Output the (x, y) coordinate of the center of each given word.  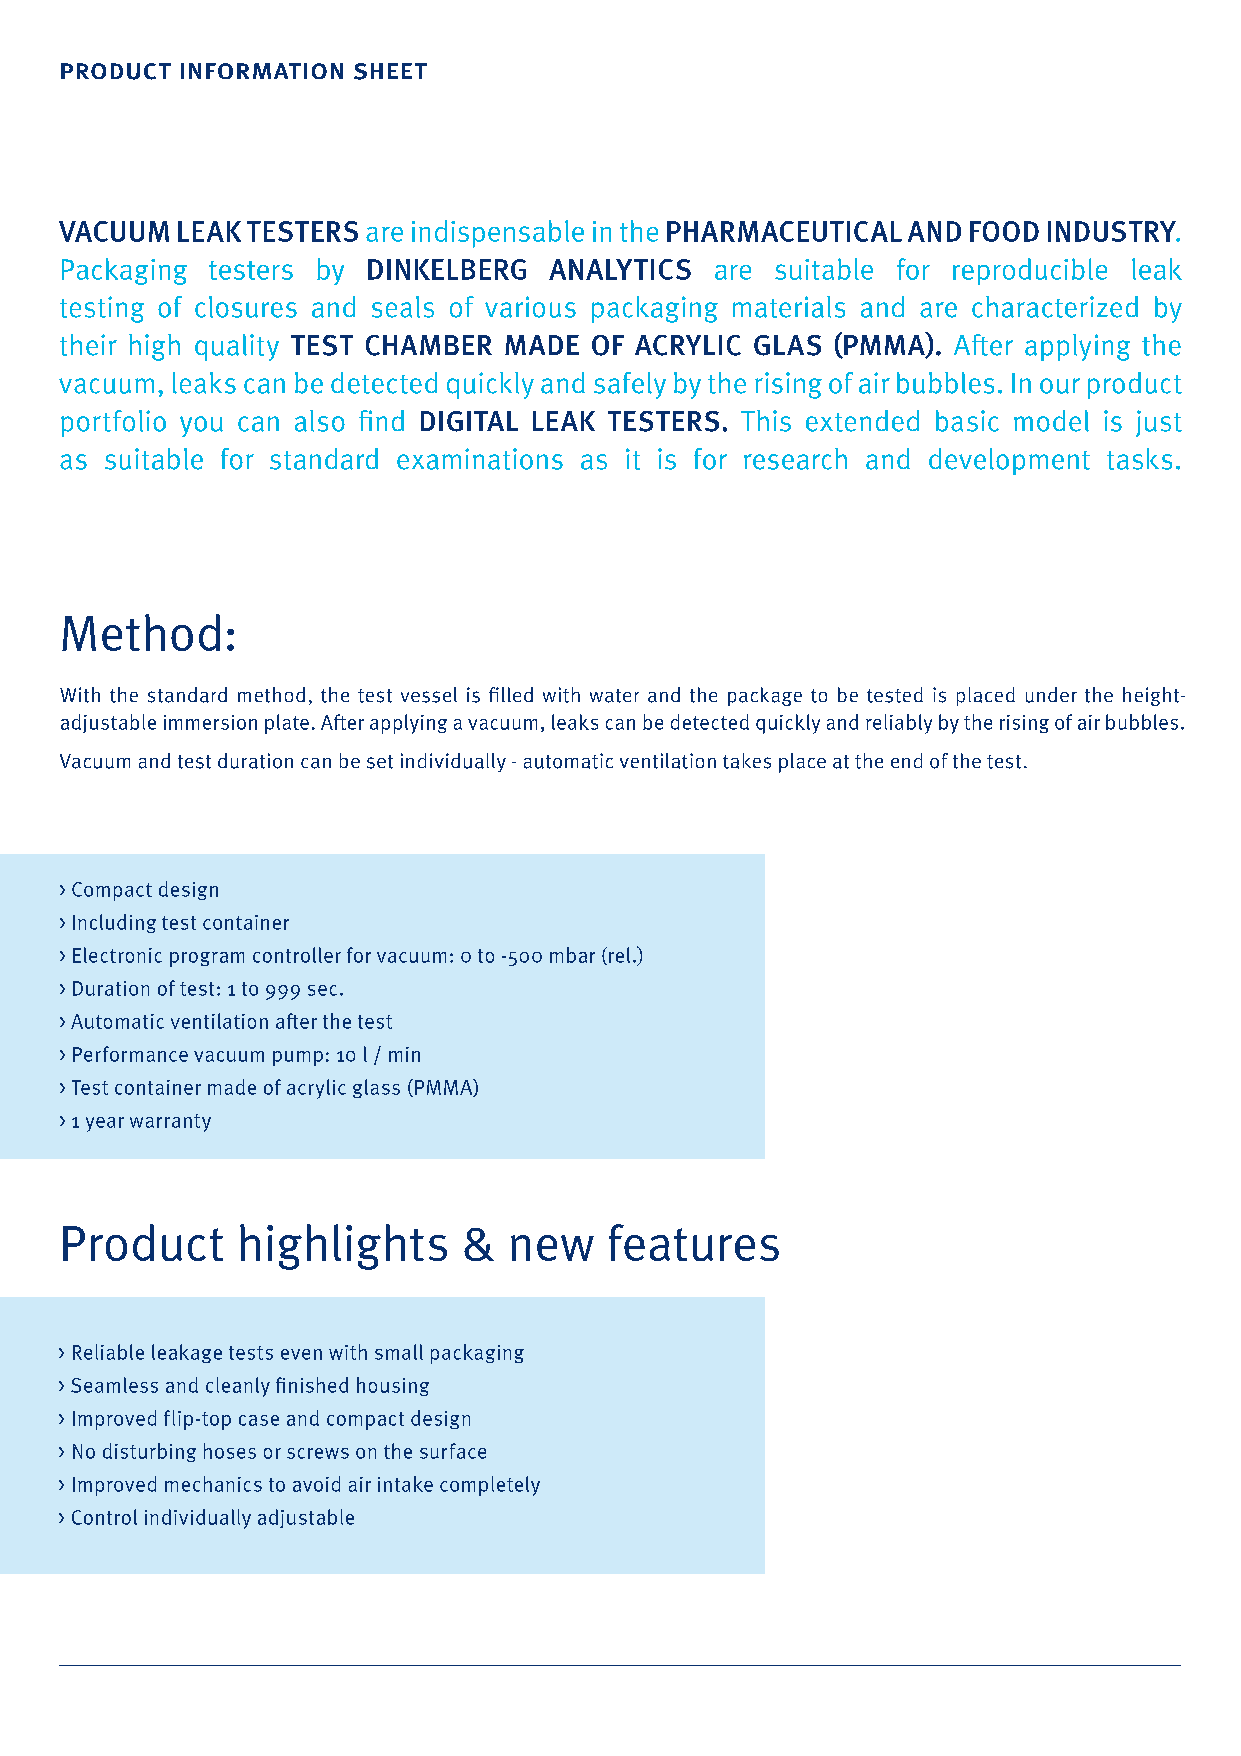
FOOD (1004, 231)
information (262, 71)
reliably (899, 724)
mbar (572, 955)
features (694, 1242)
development (1009, 461)
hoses (230, 1451)
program (207, 959)
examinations (480, 459)
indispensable (498, 234)
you (201, 426)
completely (490, 1486)
